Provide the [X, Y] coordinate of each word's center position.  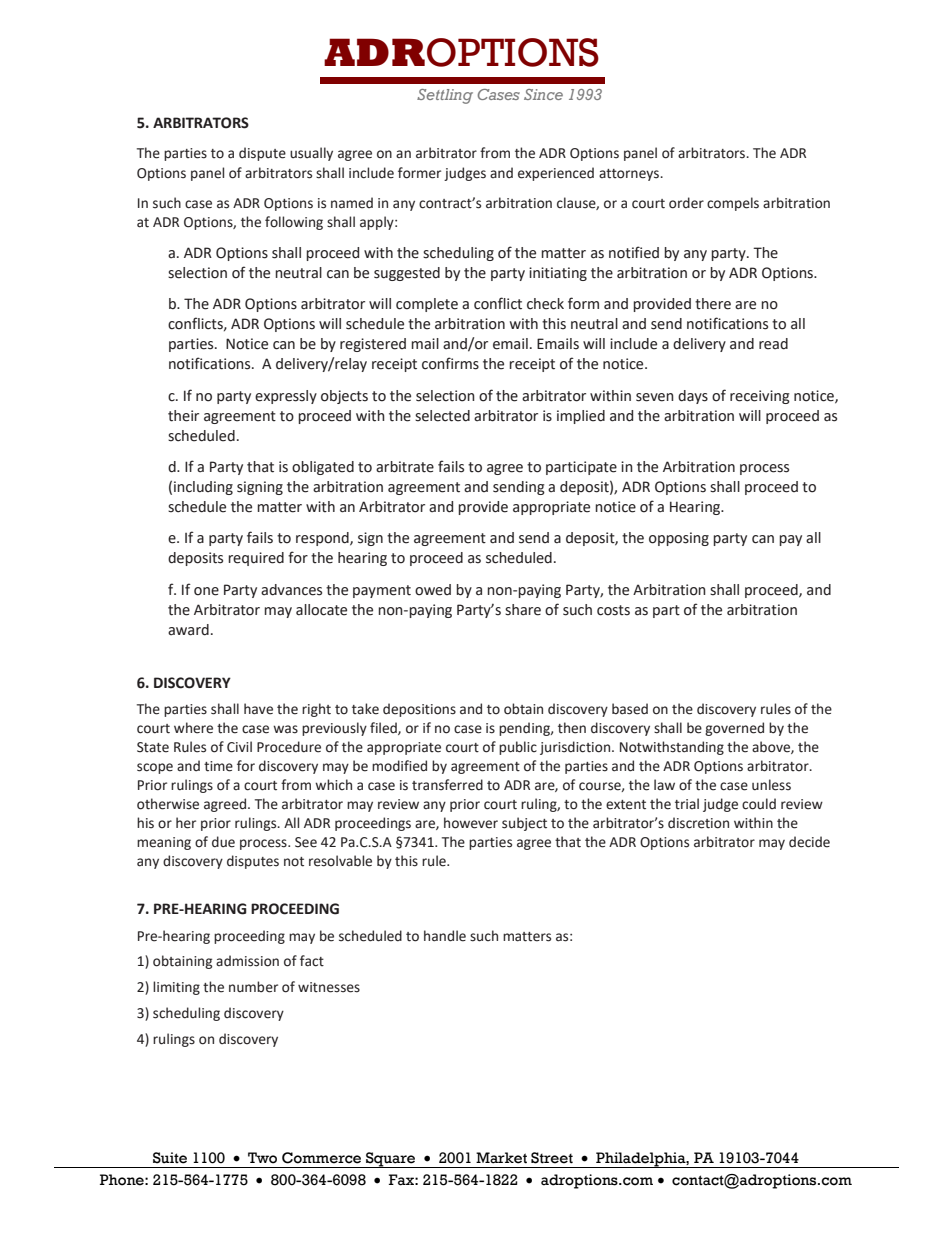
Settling [445, 96]
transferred [447, 785]
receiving [760, 397]
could [759, 804]
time [218, 766]
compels [733, 204]
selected [442, 416]
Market [501, 1158]
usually [311, 154]
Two [262, 1158]
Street [552, 1158]
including [203, 488]
